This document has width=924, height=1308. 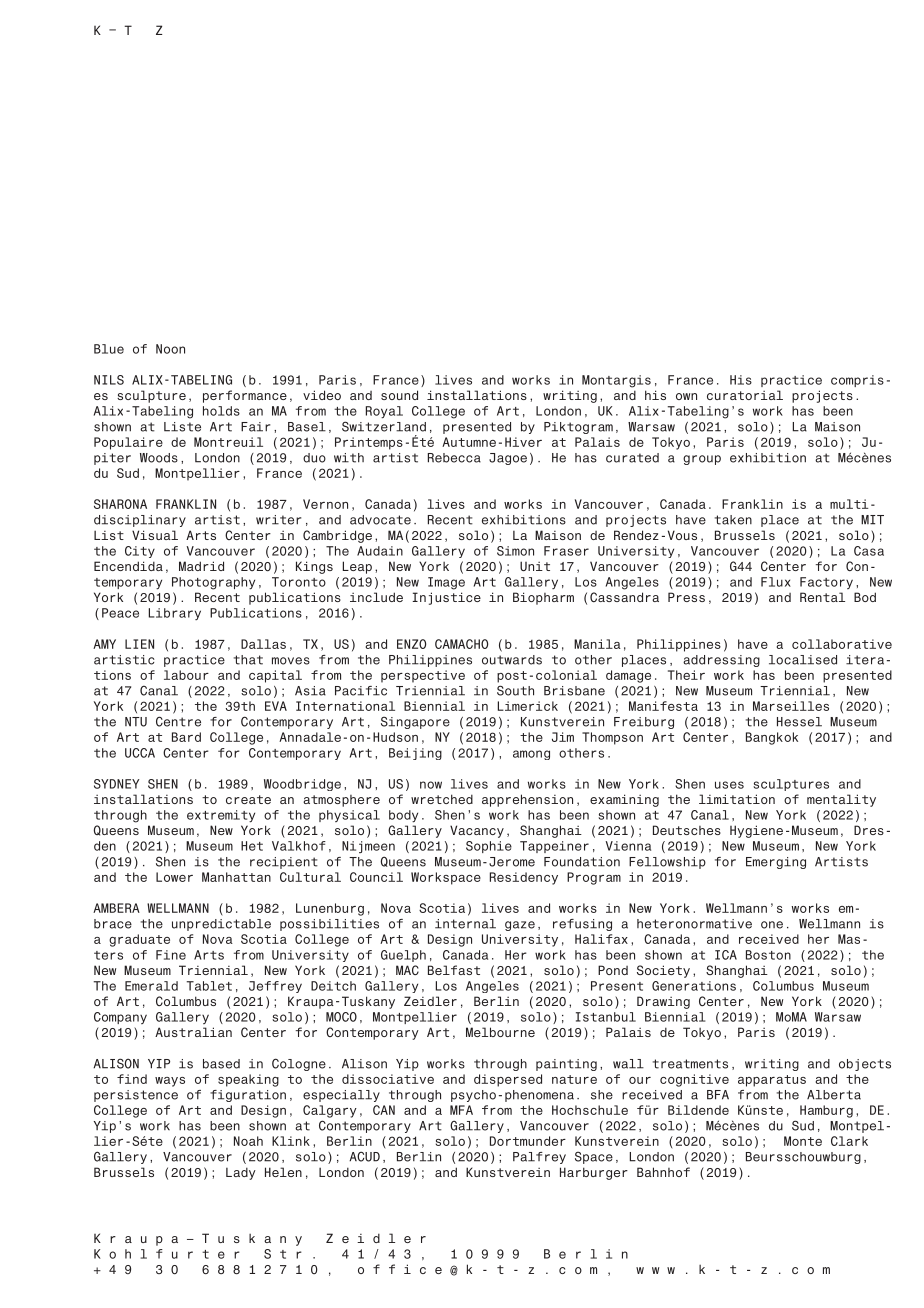 What do you see at coordinates (399, 395) in the document?
I see `sound` at bounding box center [399, 395].
